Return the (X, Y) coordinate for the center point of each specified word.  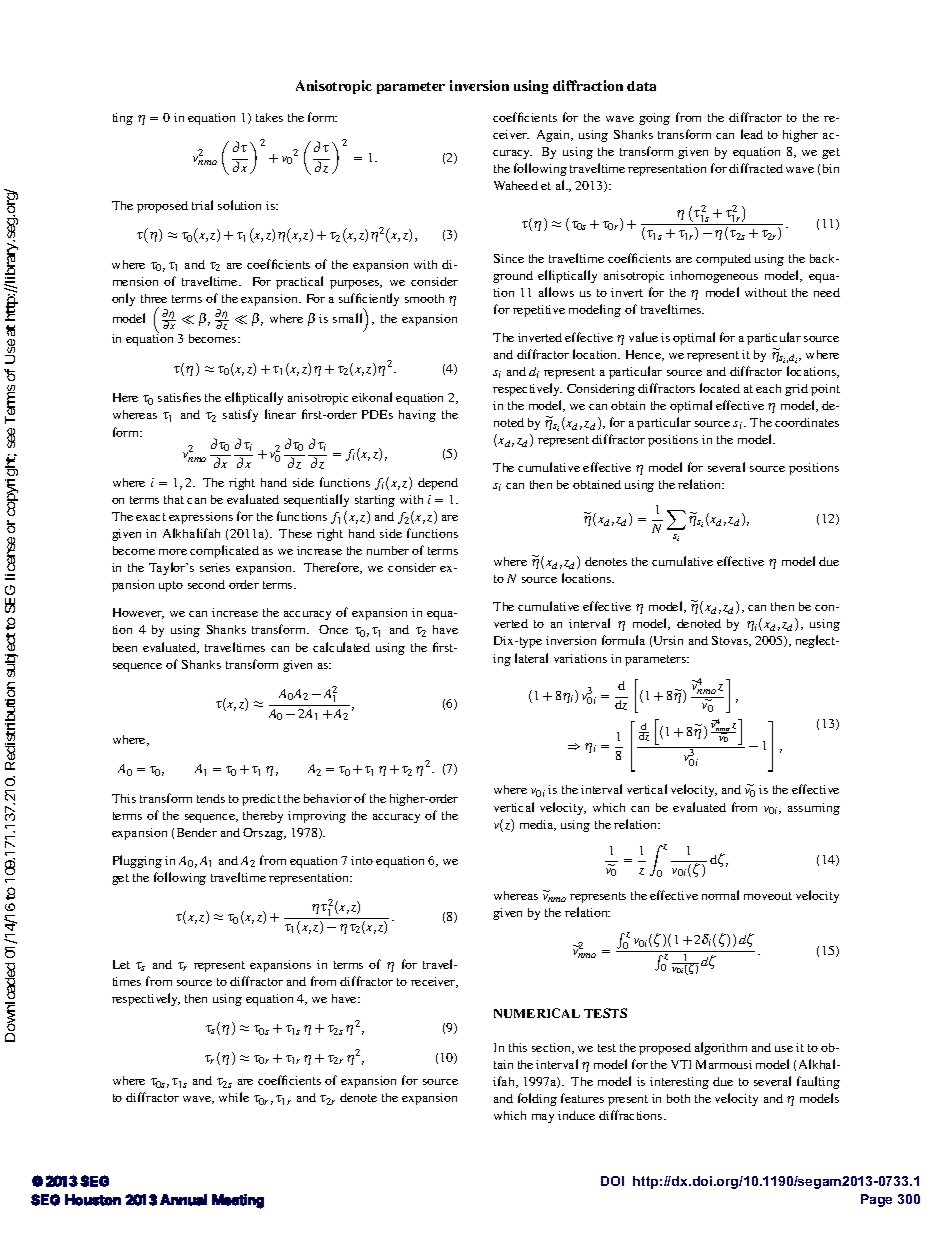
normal (720, 895)
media (538, 825)
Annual (183, 1200)
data (641, 86)
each (768, 388)
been (125, 647)
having (417, 416)
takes (269, 117)
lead (752, 134)
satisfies (179, 397)
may (543, 1118)
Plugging (137, 861)
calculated (341, 647)
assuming (814, 809)
